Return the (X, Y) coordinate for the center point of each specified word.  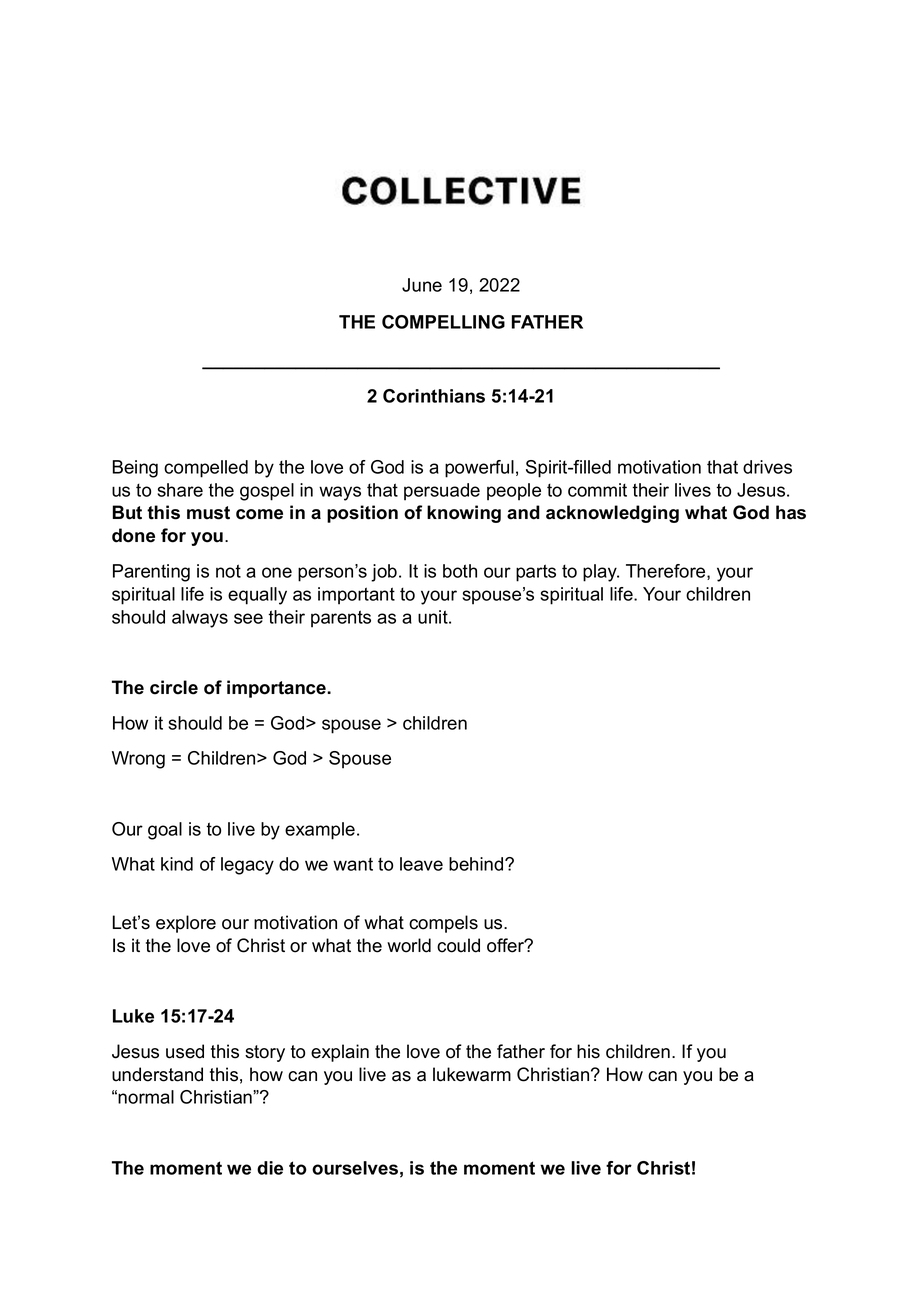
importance (277, 689)
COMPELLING (443, 322)
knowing (464, 514)
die (270, 1168)
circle (174, 687)
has (791, 512)
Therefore (667, 572)
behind (476, 864)
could (458, 945)
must (208, 513)
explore (186, 924)
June (422, 285)
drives (767, 467)
